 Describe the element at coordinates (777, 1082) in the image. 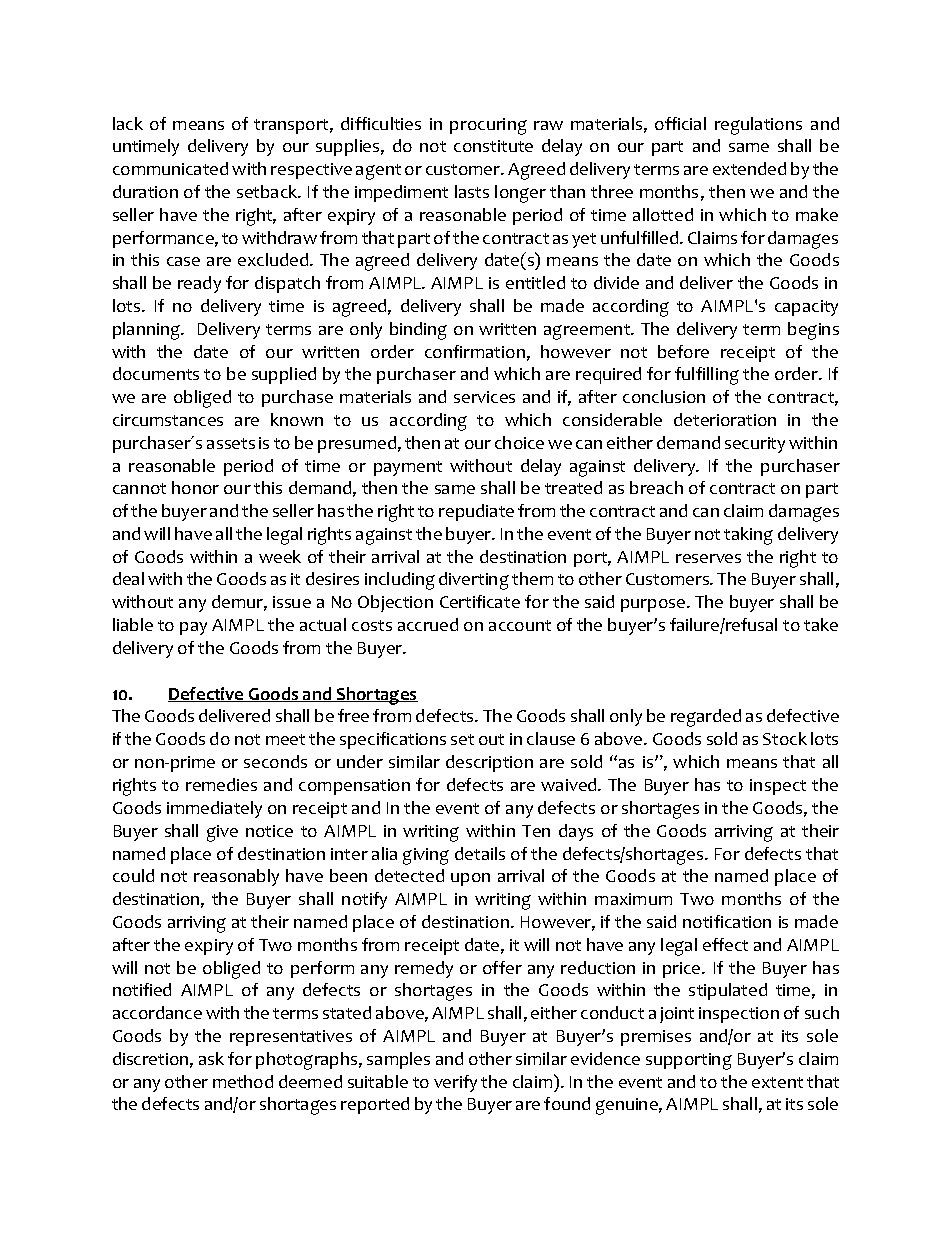

I see `extent` at that location.
